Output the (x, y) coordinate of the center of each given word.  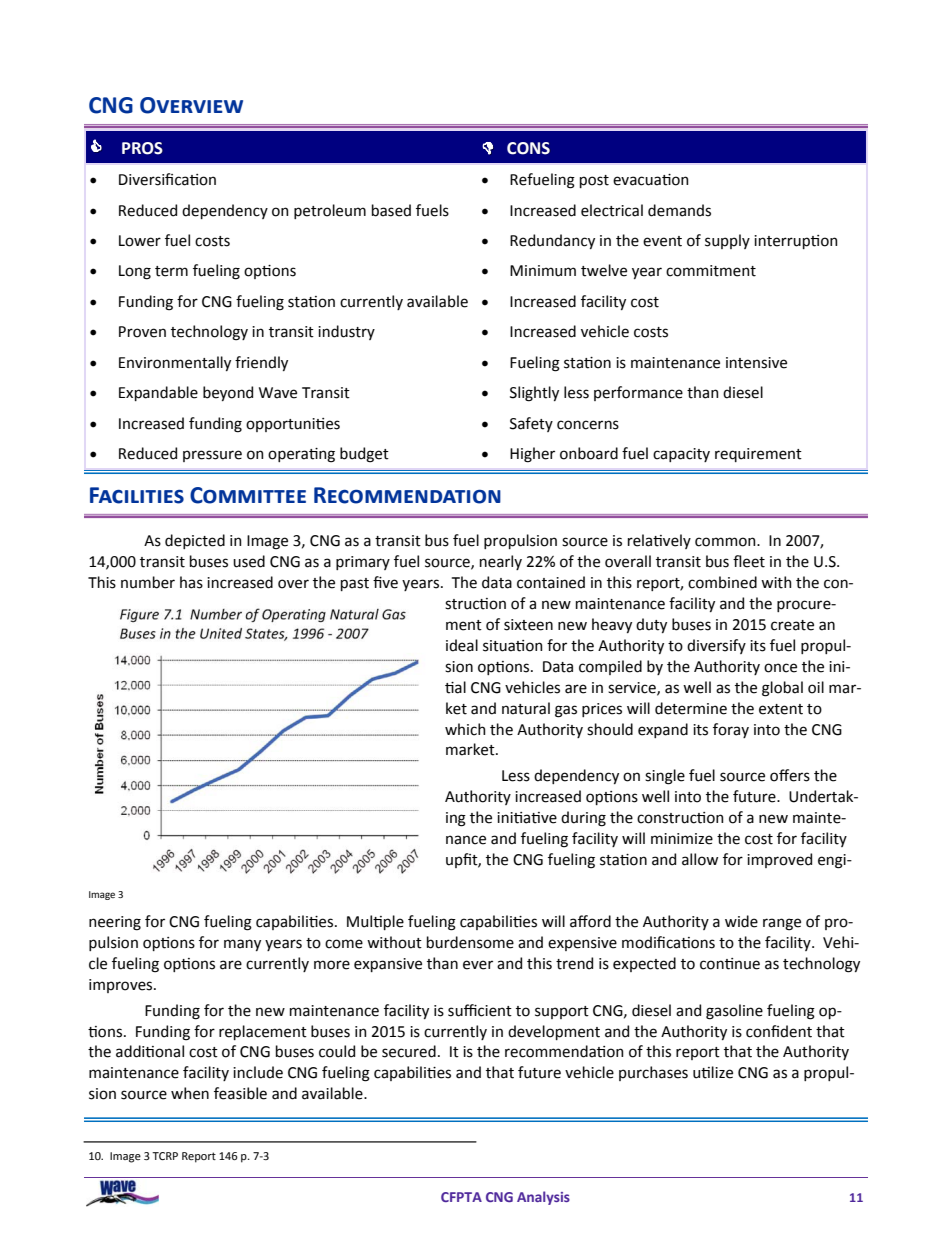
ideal (462, 645)
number (148, 582)
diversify (716, 646)
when (190, 1093)
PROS (142, 148)
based (391, 210)
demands (679, 210)
